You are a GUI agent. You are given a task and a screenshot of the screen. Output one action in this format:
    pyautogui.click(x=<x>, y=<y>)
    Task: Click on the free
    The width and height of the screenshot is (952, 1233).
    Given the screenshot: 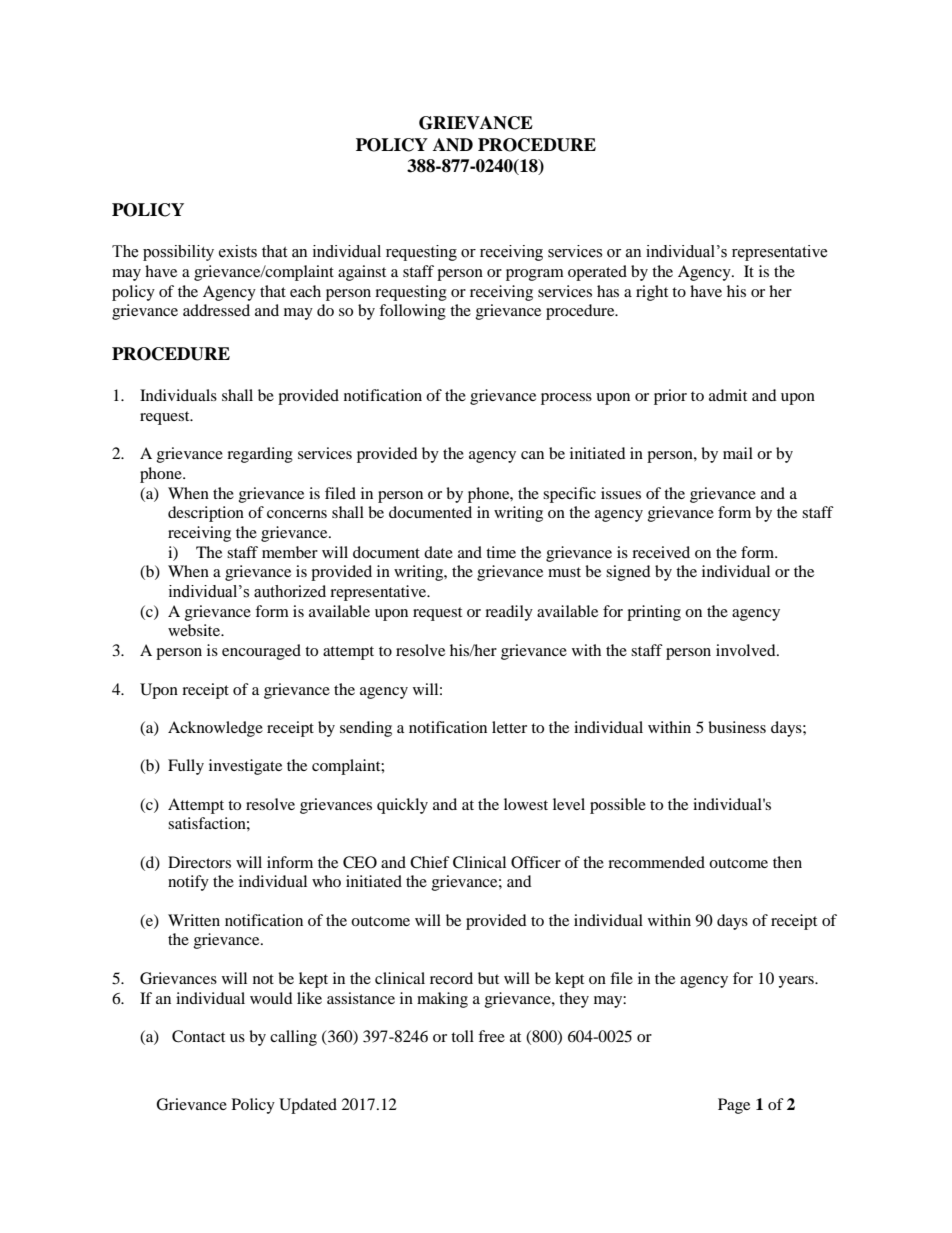 What is the action you would take?
    pyautogui.click(x=491, y=1036)
